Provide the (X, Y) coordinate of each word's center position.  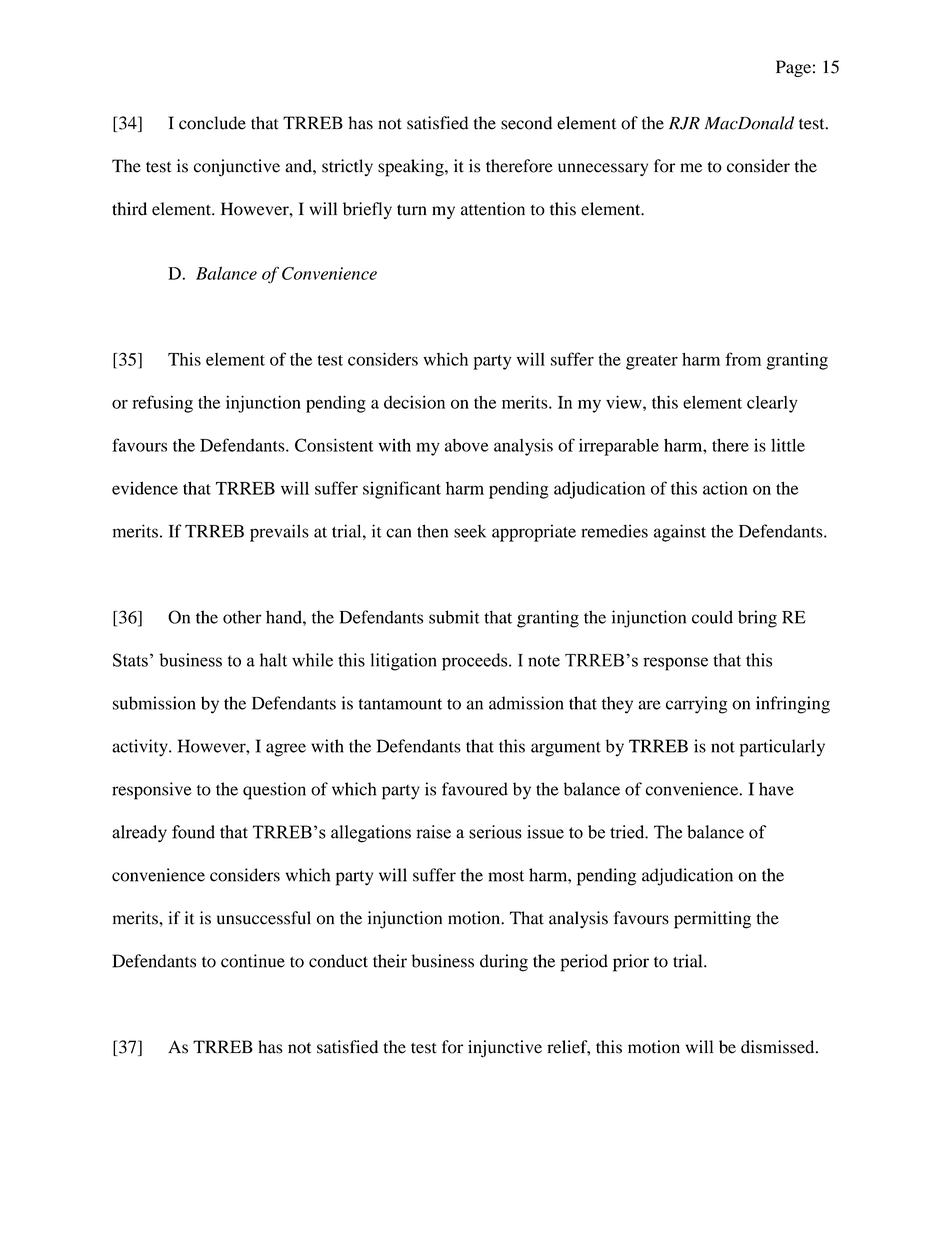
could (712, 617)
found (193, 832)
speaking (412, 168)
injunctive (505, 1049)
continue (253, 961)
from (743, 359)
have (776, 789)
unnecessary (603, 169)
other (242, 617)
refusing (162, 404)
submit (454, 617)
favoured (475, 789)
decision (414, 402)
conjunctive (237, 168)
